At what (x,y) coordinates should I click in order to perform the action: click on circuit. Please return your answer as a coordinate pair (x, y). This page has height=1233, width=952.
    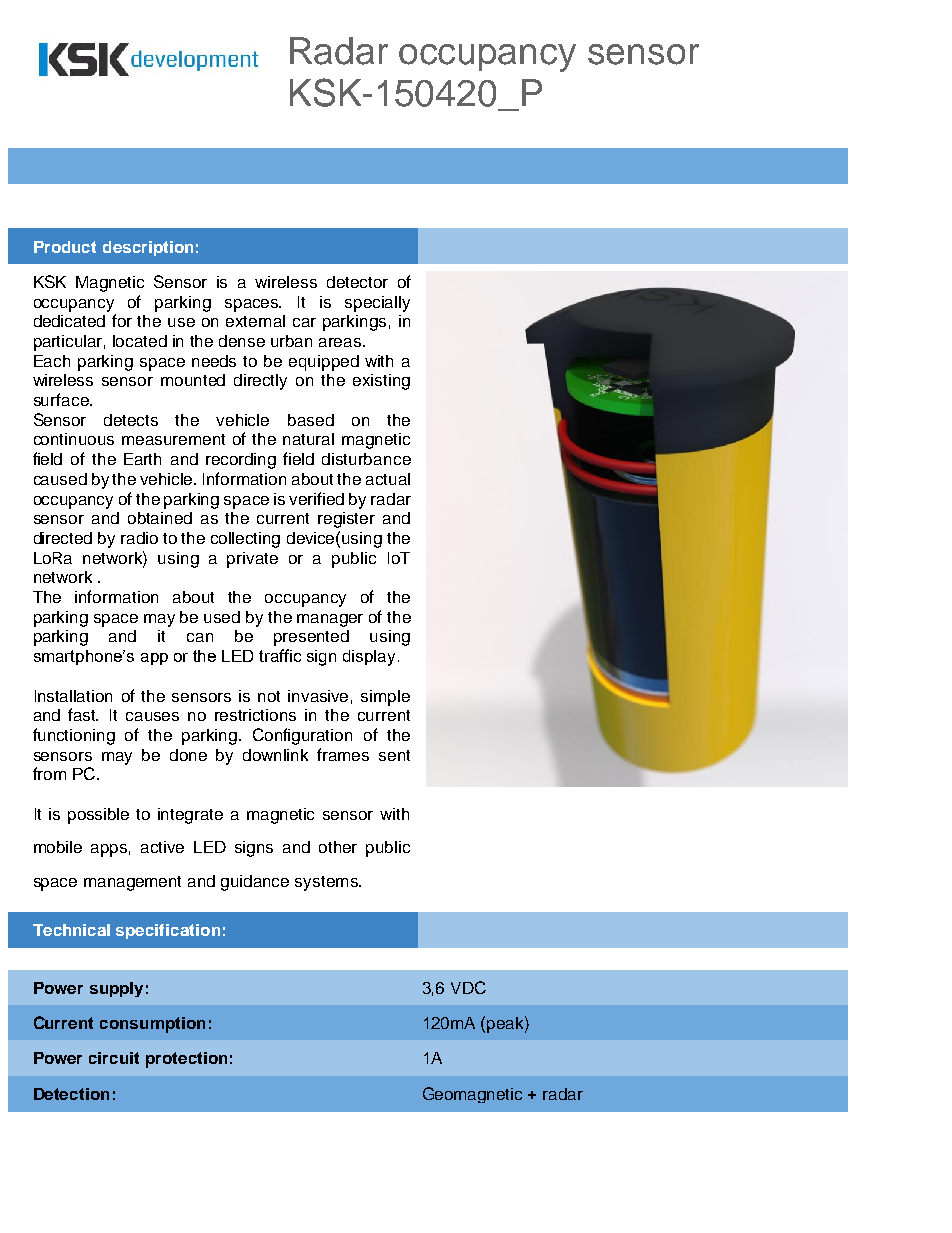
    Looking at the image, I should click on (114, 1058).
